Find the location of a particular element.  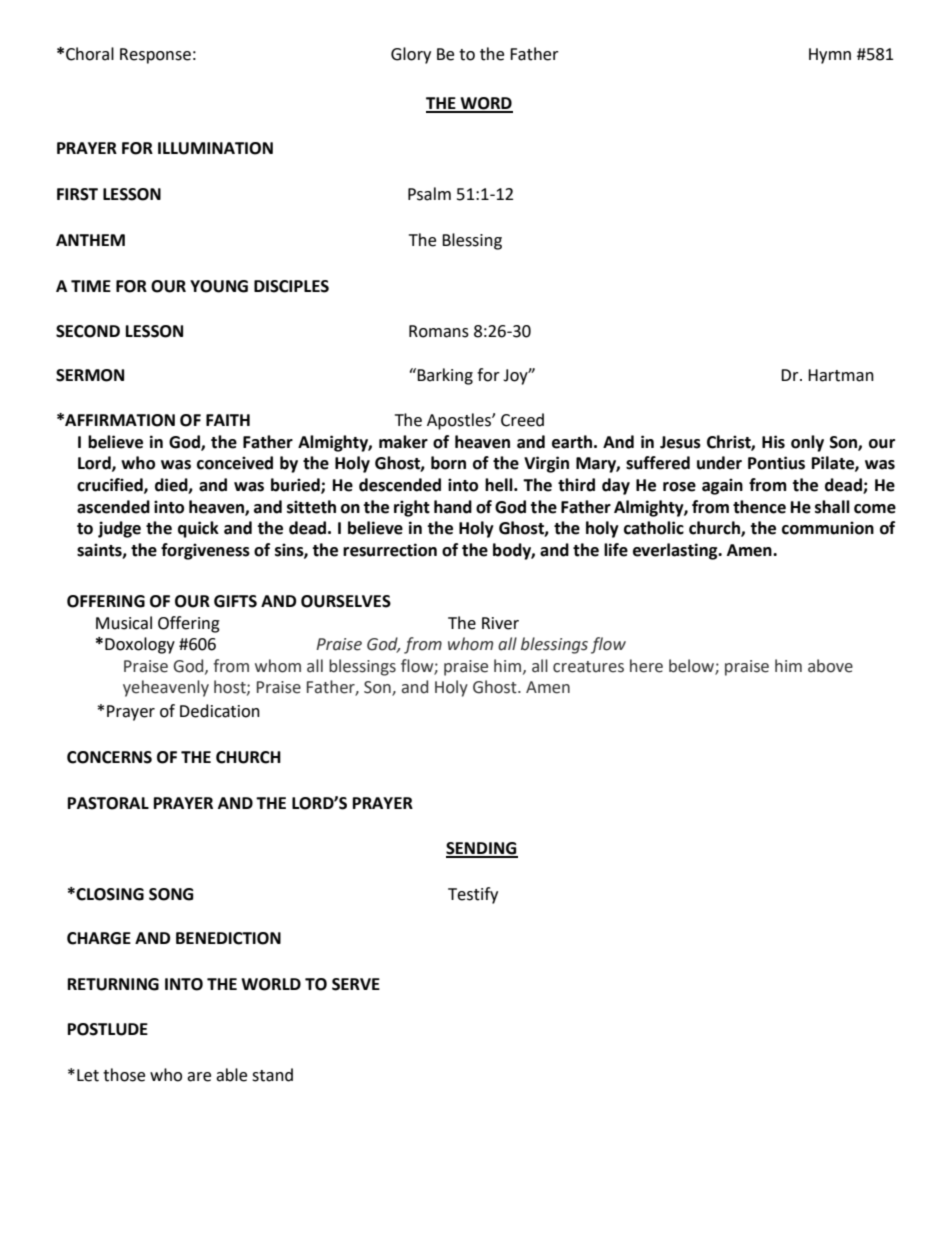

PASTORAL is located at coordinates (108, 803).
